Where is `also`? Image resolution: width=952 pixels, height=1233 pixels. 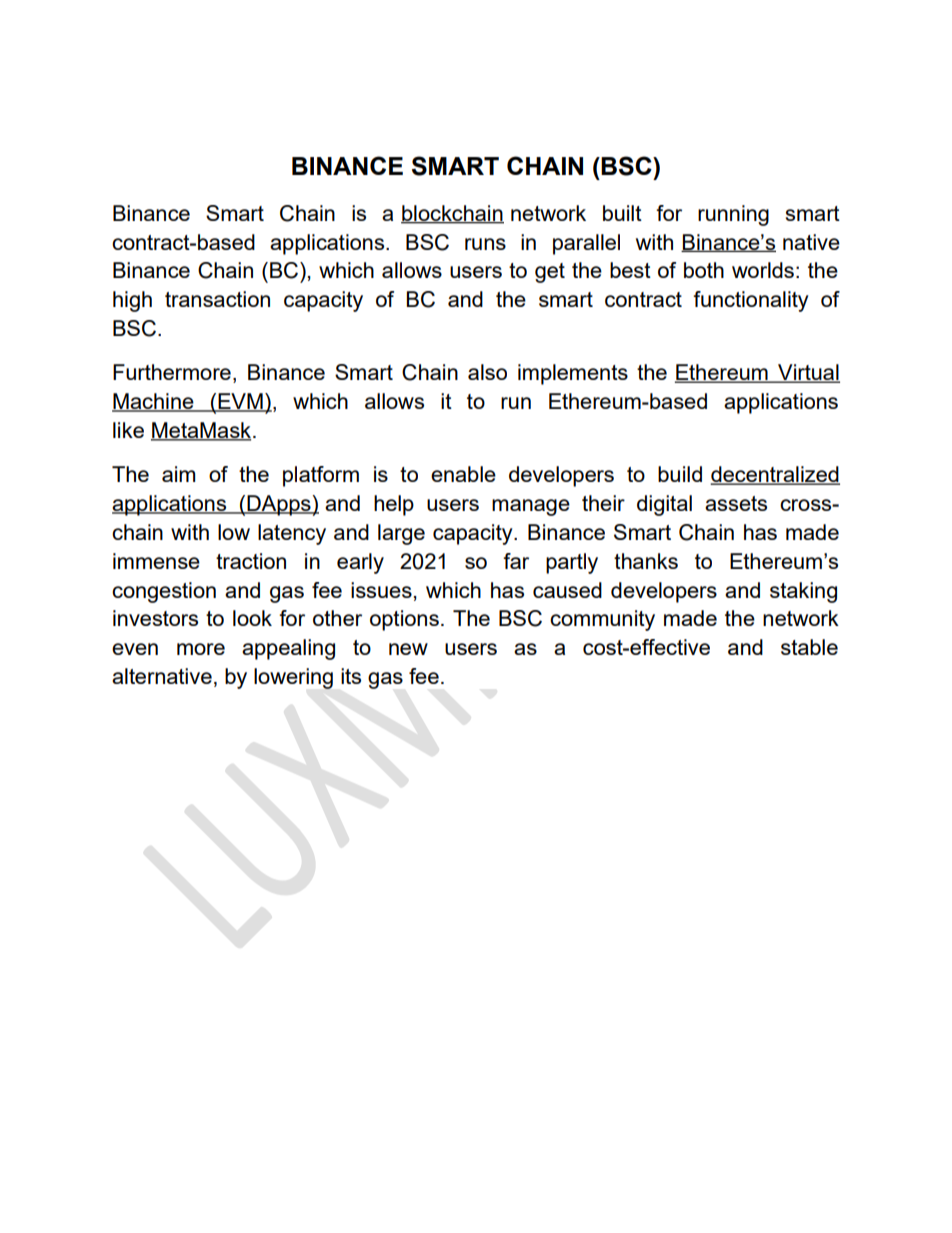 also is located at coordinates (487, 372).
